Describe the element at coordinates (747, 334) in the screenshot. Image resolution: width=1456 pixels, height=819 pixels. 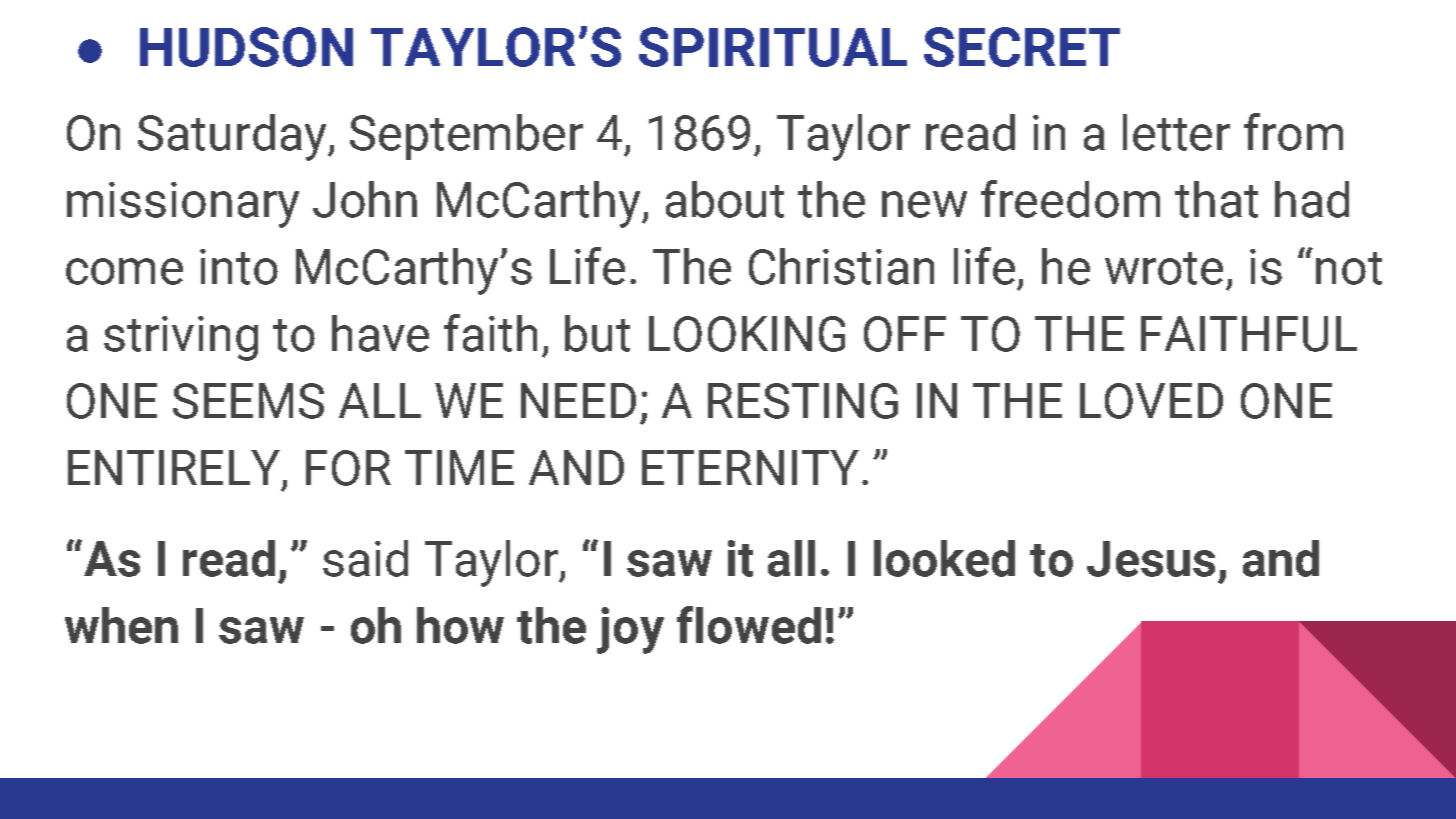
I see `LOOKING` at that location.
